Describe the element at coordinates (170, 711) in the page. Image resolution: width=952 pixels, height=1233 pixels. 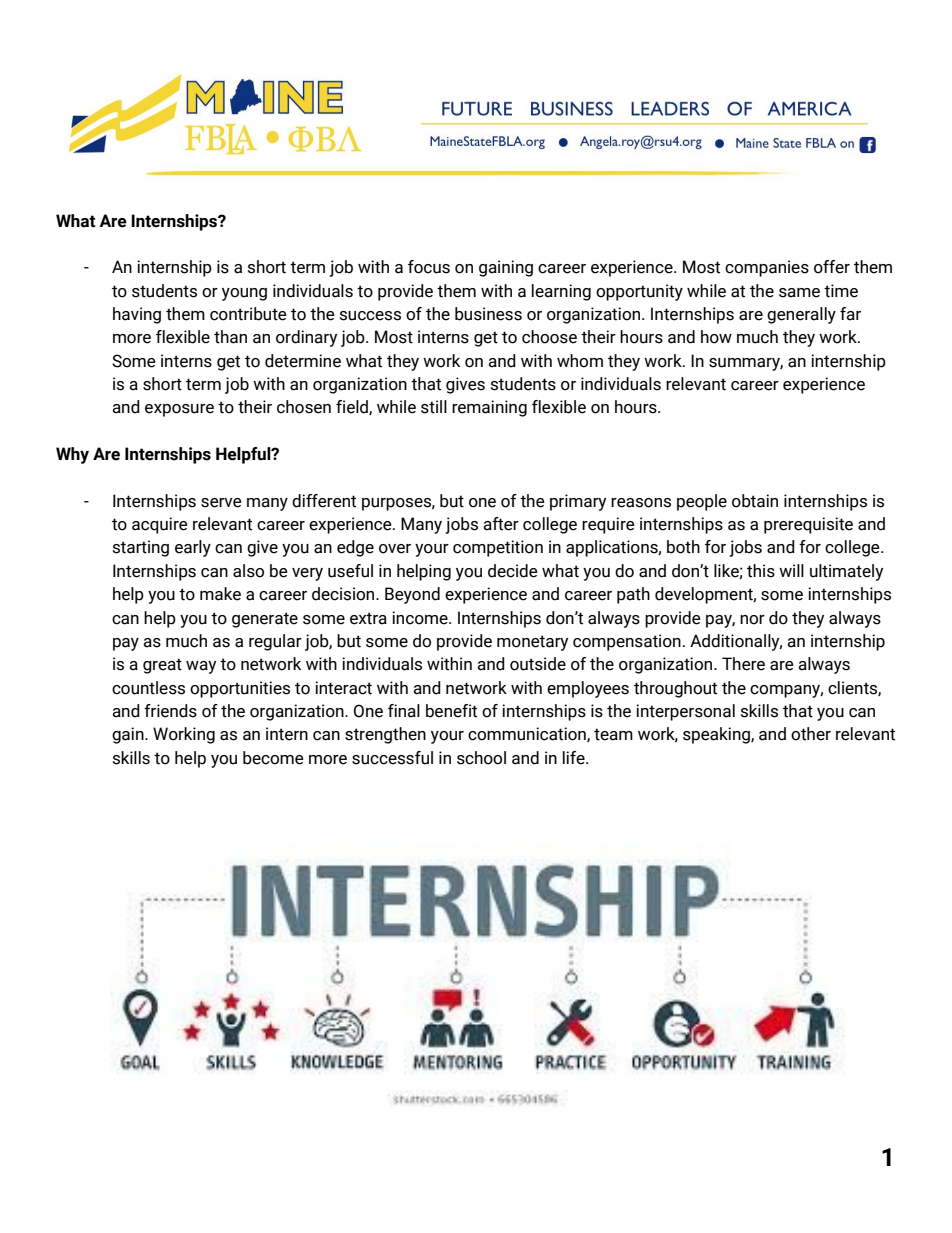
I see `friends` at that location.
